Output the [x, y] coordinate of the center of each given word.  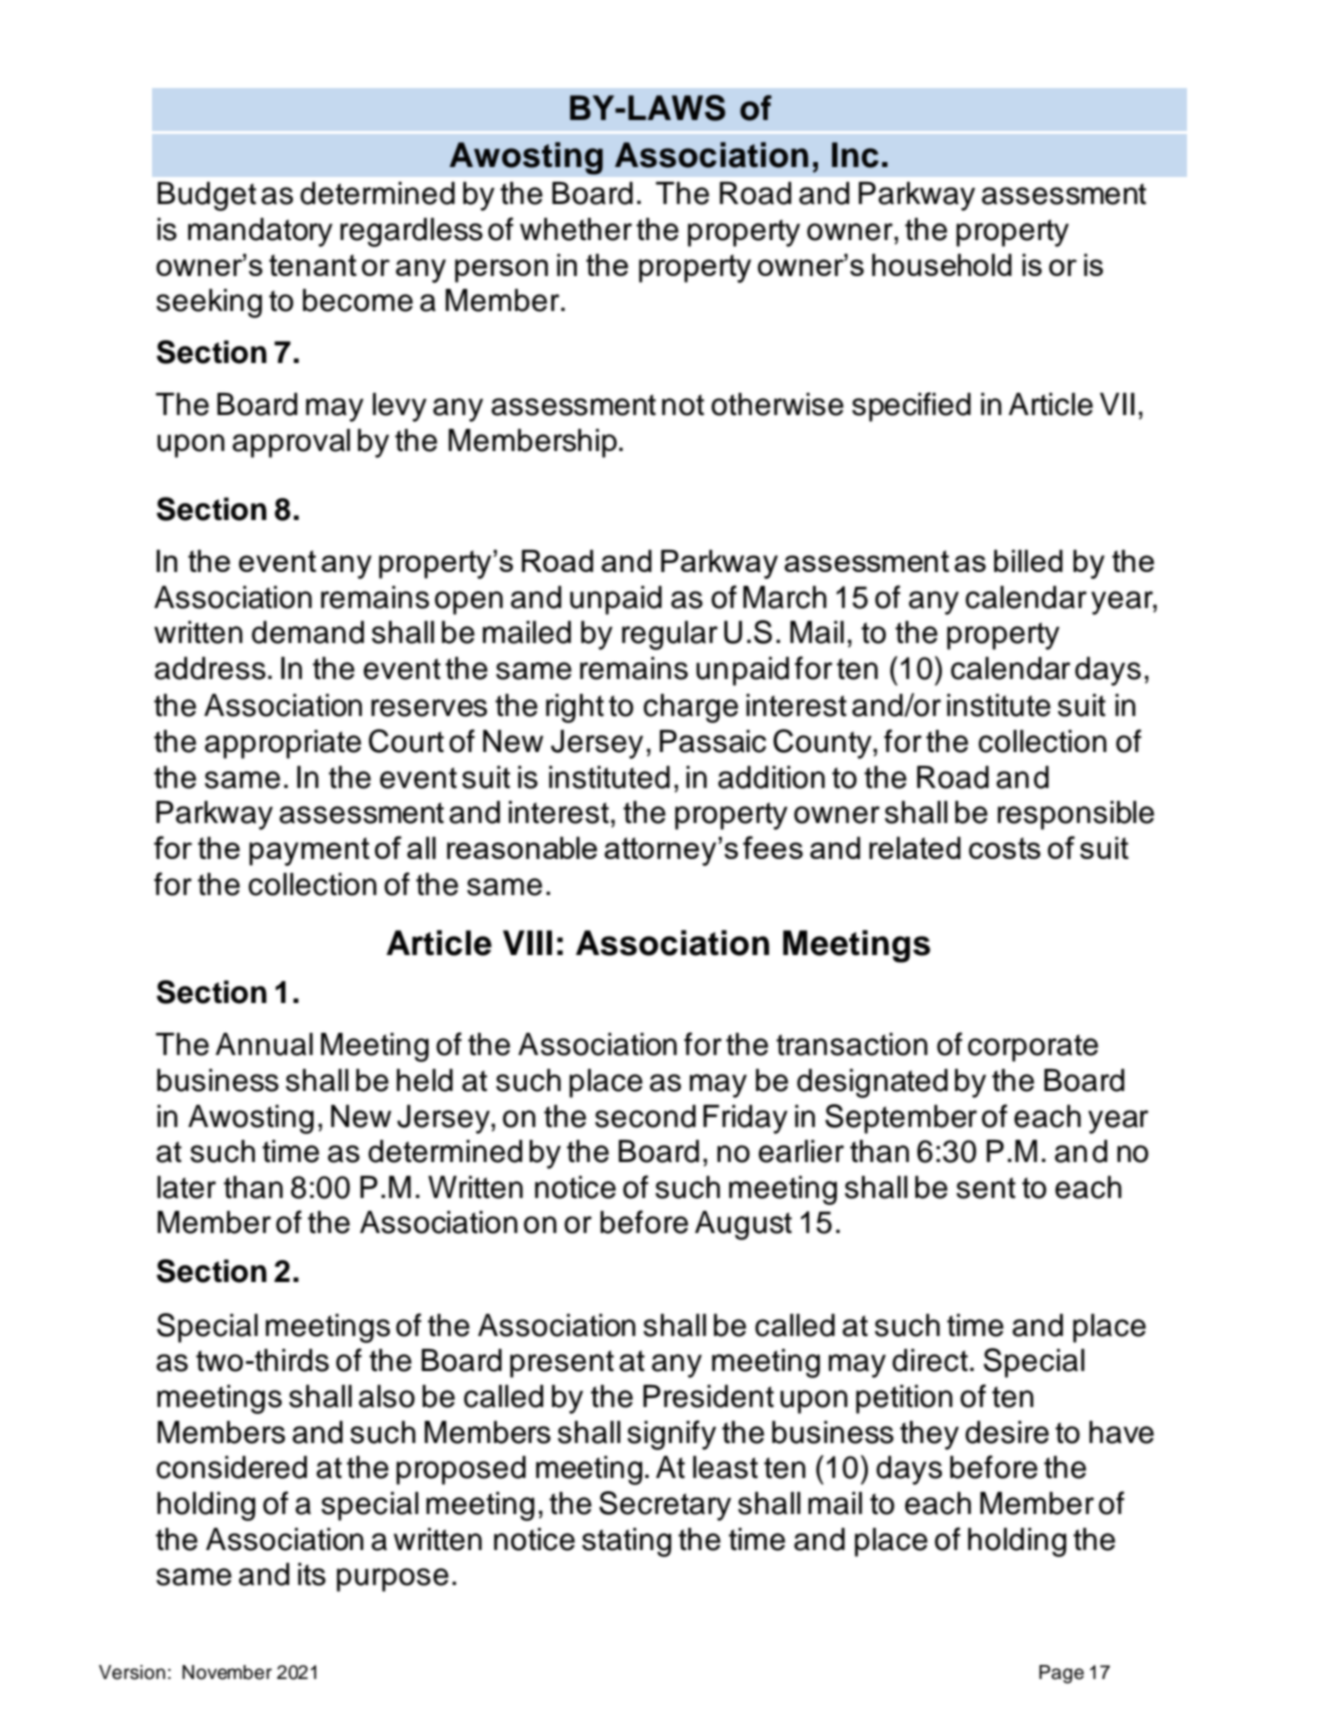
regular [670, 635]
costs [1005, 848]
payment [309, 851]
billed [1028, 561]
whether [576, 229]
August [743, 1225]
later [186, 1187]
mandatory [260, 232]
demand [308, 632]
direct [930, 1360]
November [227, 1672]
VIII [527, 942]
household [942, 265]
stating [626, 1542]
